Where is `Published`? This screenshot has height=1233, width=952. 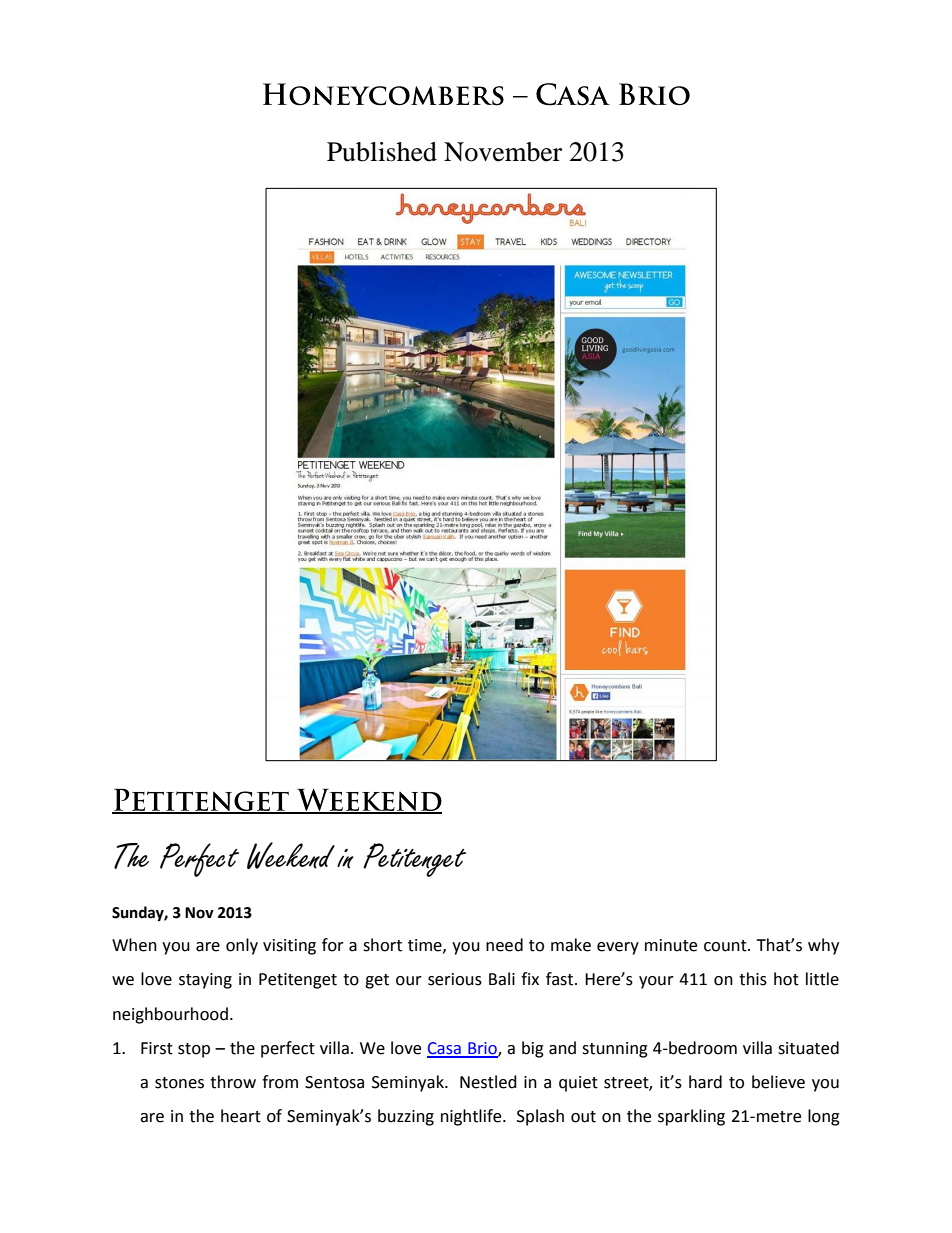 Published is located at coordinates (382, 152).
